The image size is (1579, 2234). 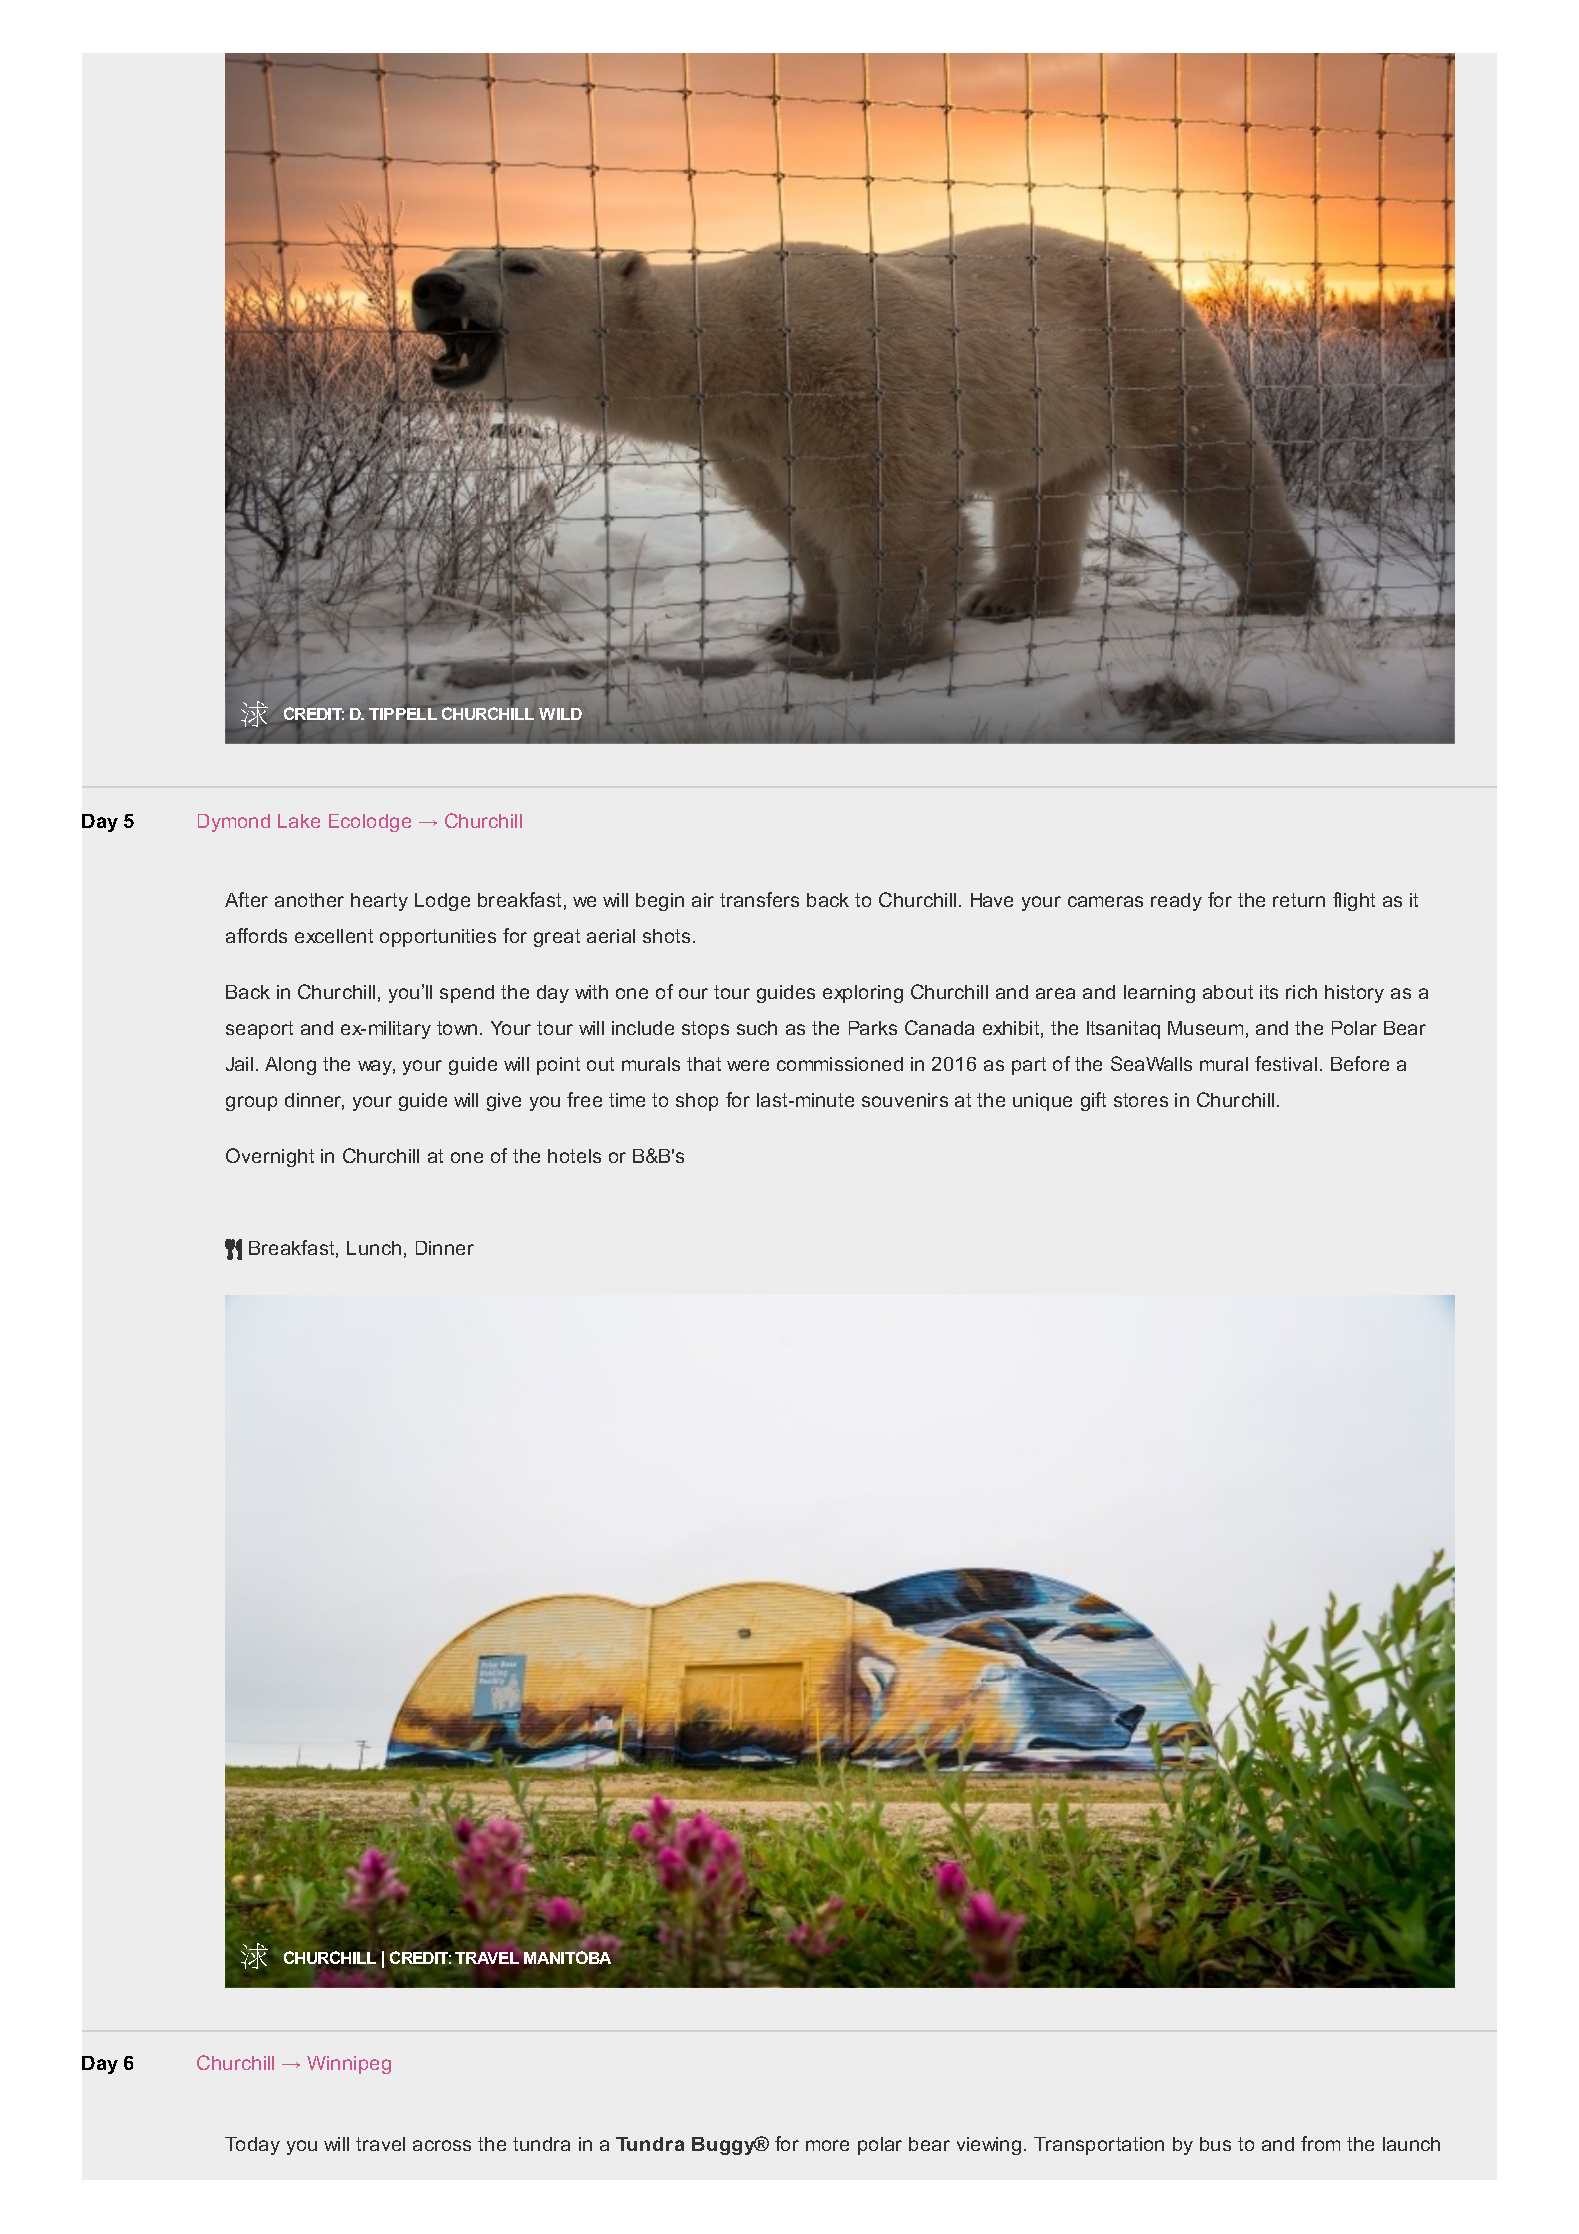 I want to click on viewing, so click(x=989, y=2146).
